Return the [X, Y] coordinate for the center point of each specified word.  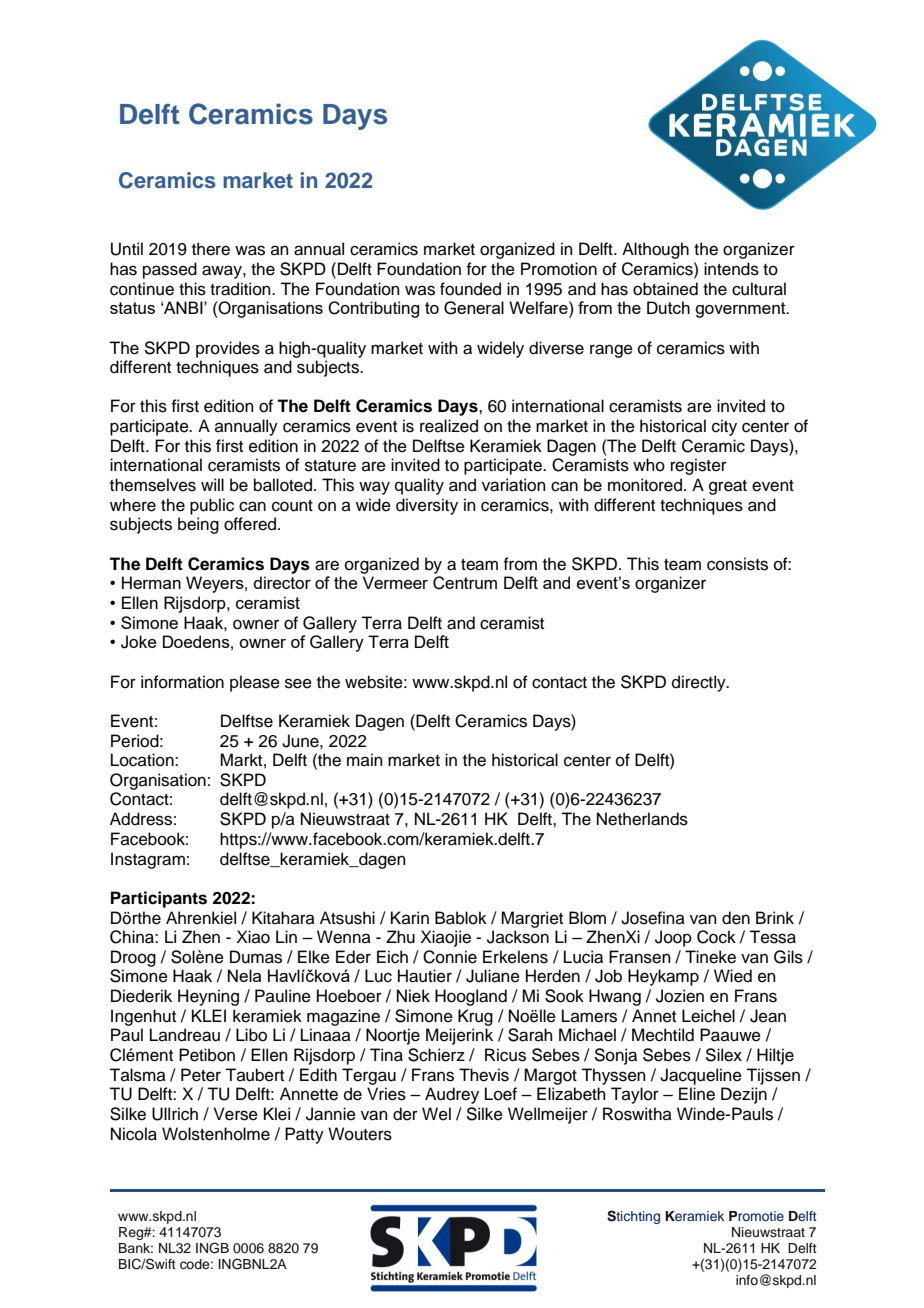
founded [470, 289]
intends [731, 269]
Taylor [635, 1095]
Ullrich [175, 1114]
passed [170, 270]
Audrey [452, 1095]
